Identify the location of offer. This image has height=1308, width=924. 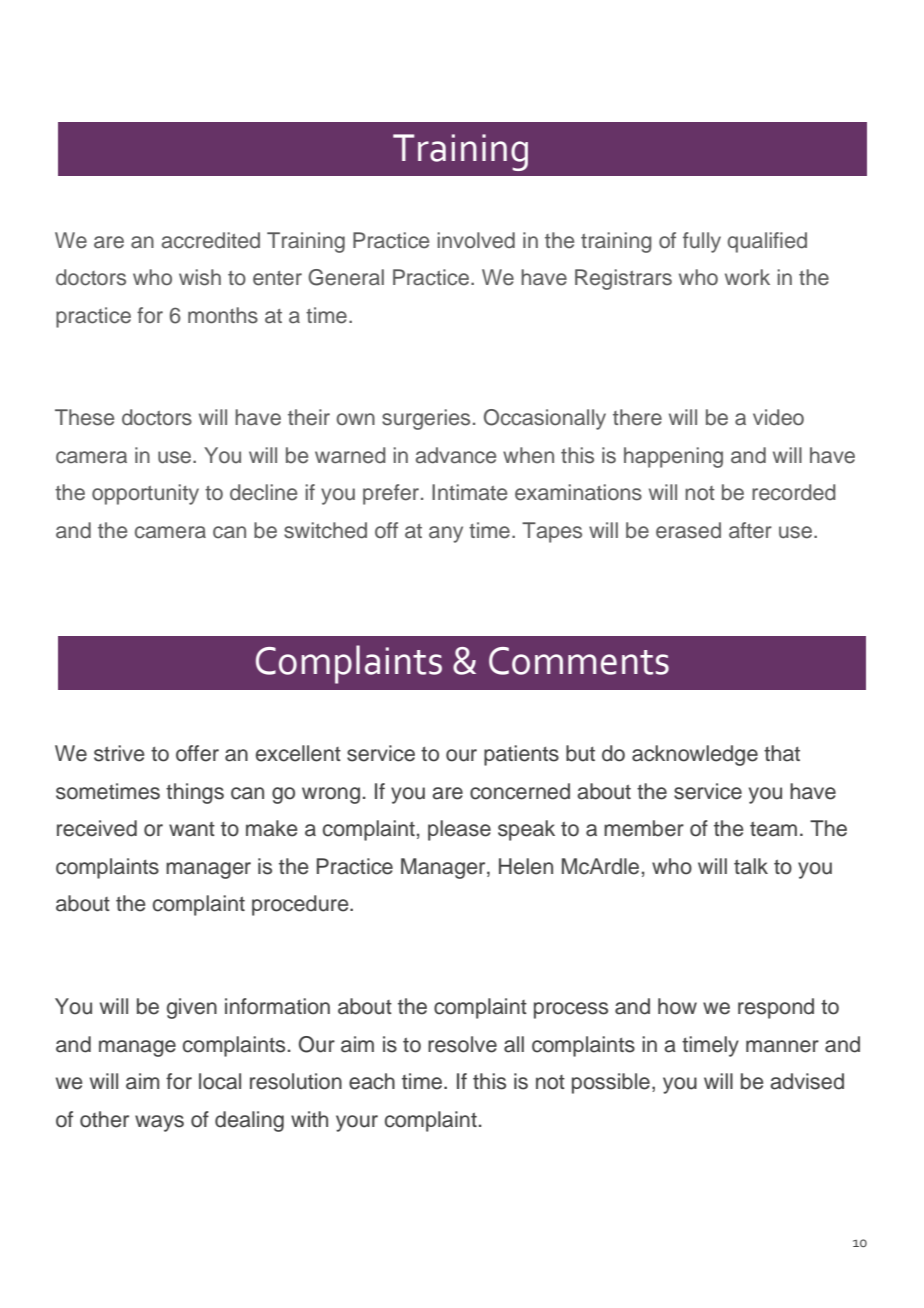
(197, 753).
